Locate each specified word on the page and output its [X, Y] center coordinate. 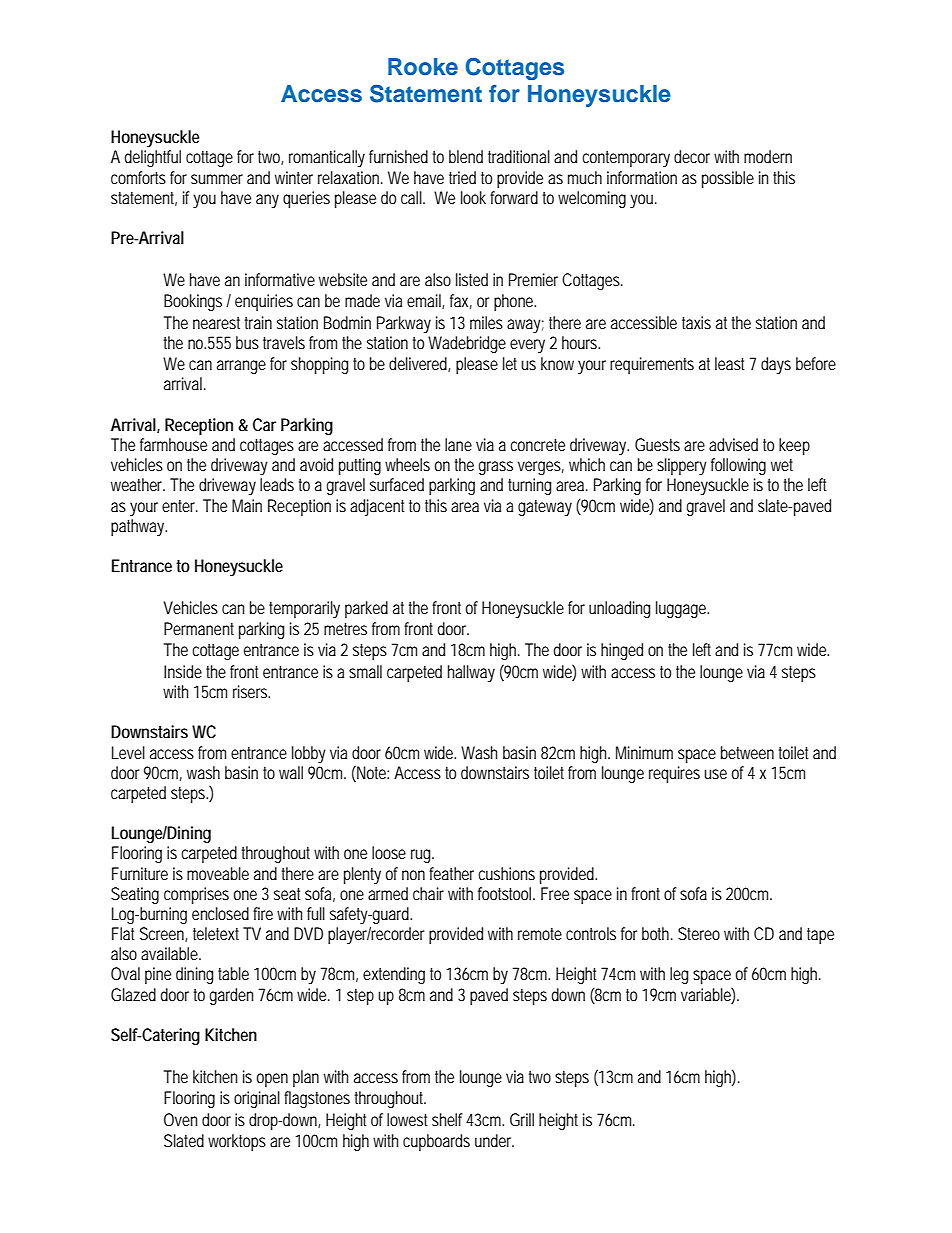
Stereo [699, 933]
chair [428, 893]
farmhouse [173, 444]
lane [458, 444]
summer [217, 179]
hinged [622, 651]
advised [733, 444]
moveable [218, 873]
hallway [471, 673]
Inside [183, 671]
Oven [180, 1119]
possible [728, 179]
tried [462, 177]
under [494, 1140]
